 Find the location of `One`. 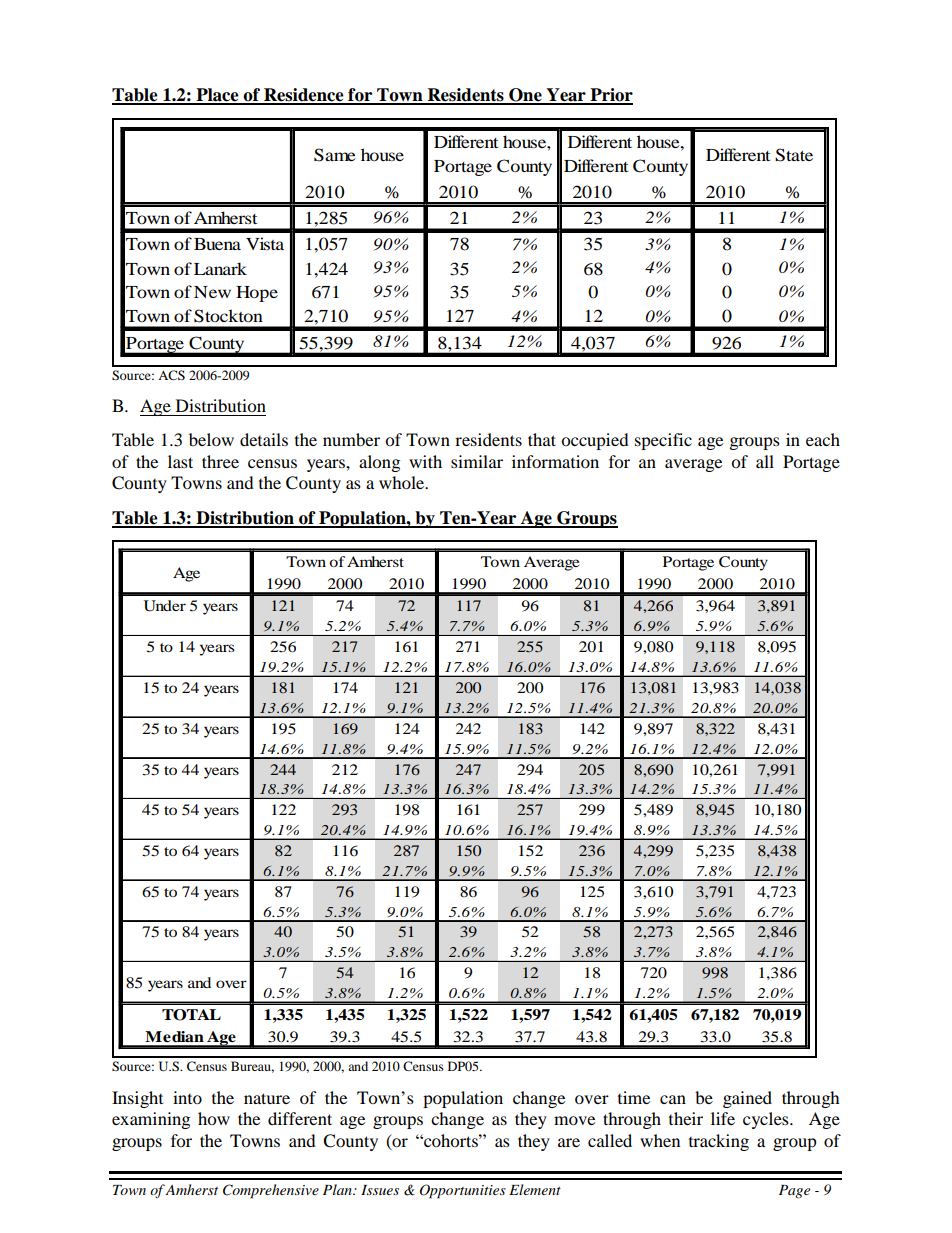

One is located at coordinates (525, 96).
